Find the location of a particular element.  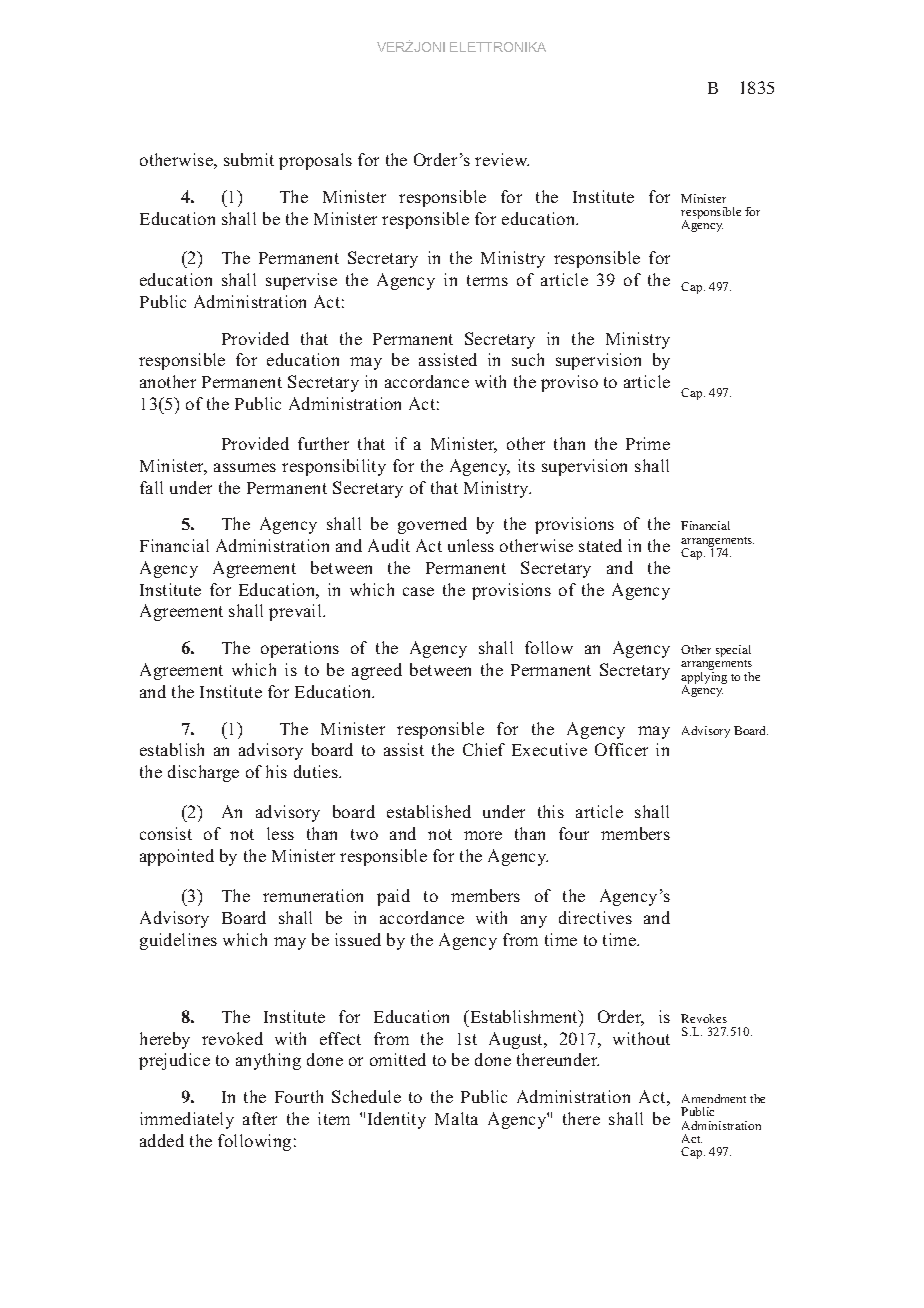

assumes is located at coordinates (245, 467).
